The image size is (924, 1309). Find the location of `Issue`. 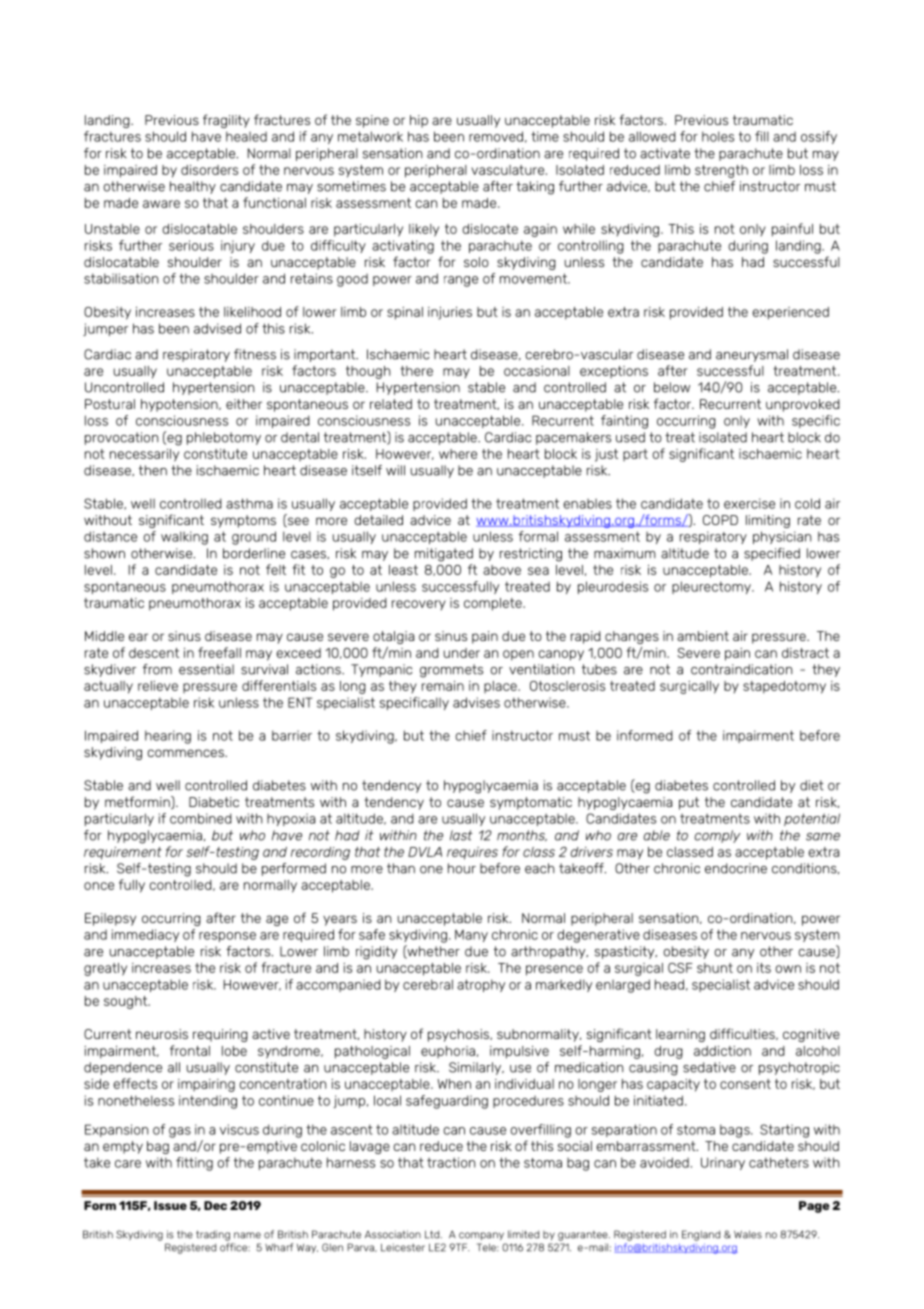

Issue is located at coordinates (170, 1205).
